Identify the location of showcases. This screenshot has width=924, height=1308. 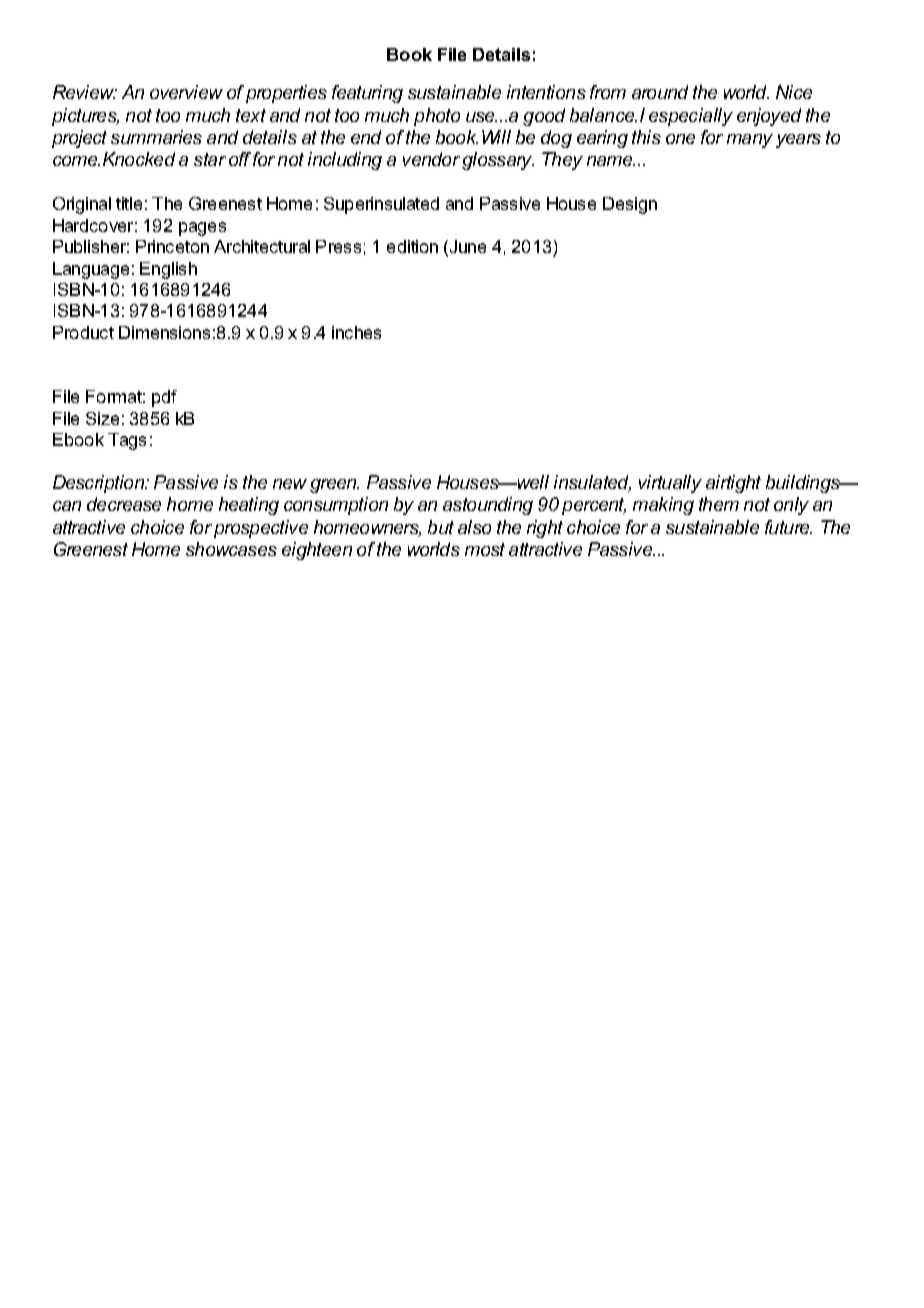
(231, 549).
